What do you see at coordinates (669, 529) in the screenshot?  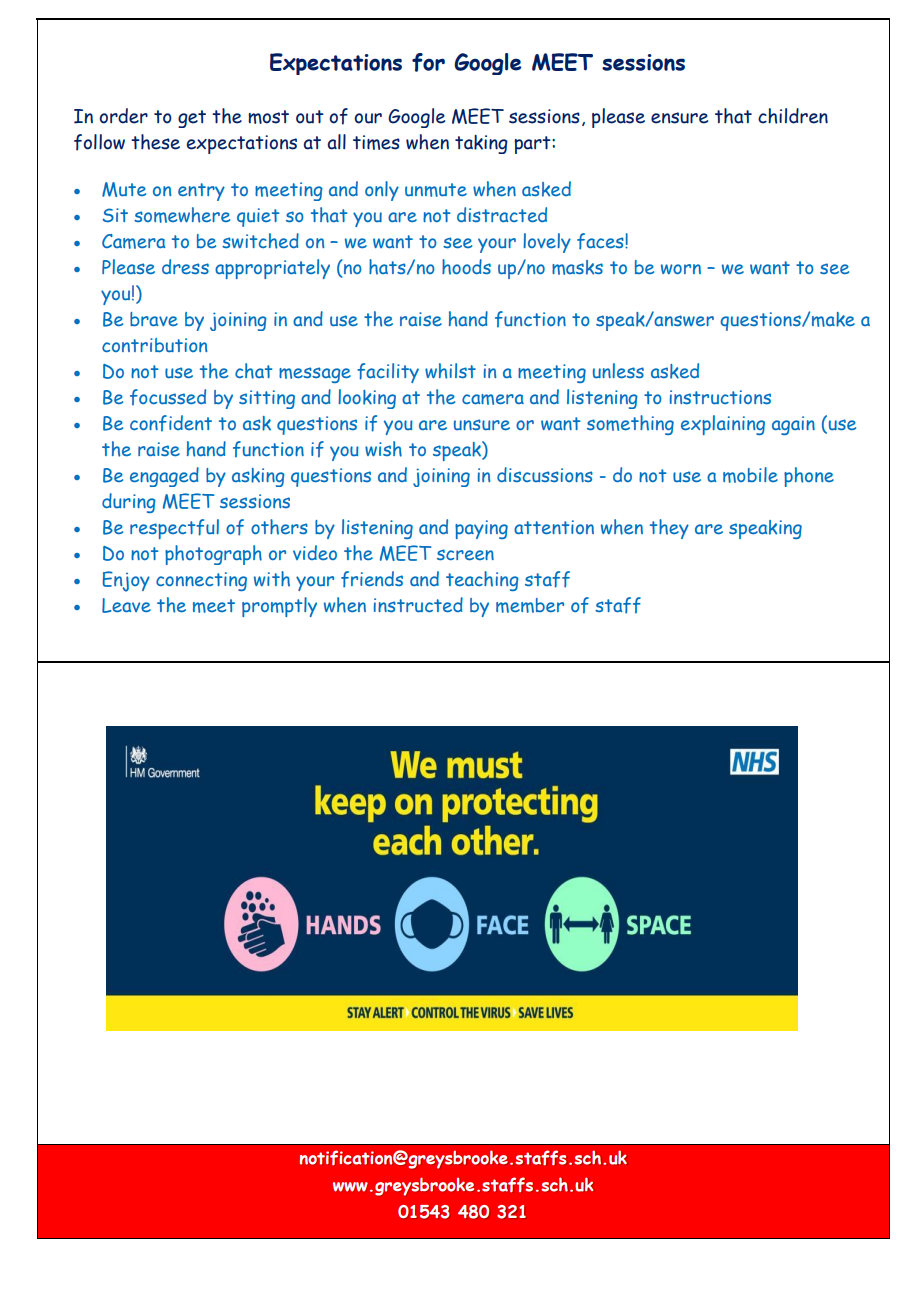 I see `they` at bounding box center [669, 529].
